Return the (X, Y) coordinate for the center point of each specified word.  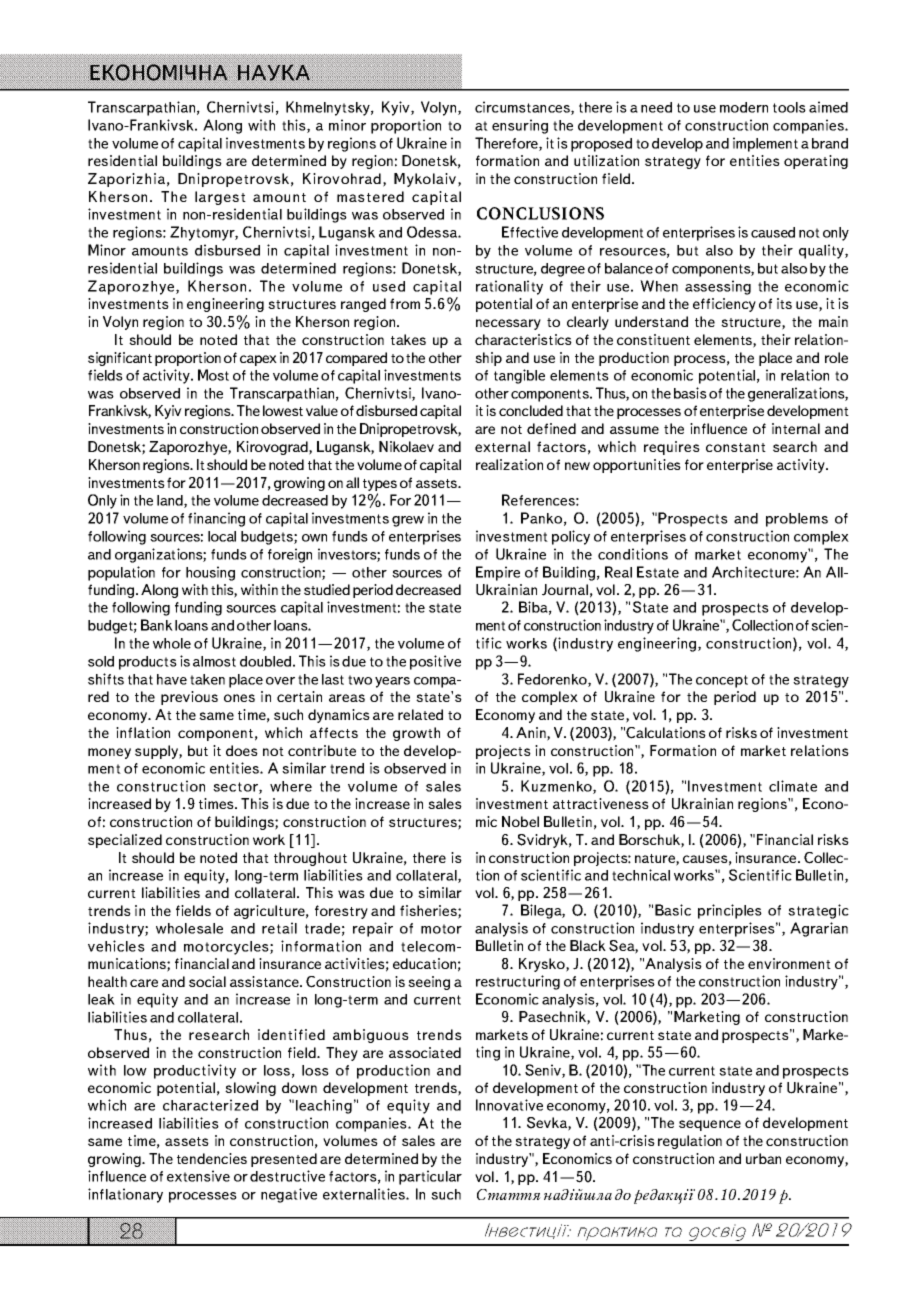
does (242, 750)
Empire (498, 573)
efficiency (724, 305)
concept (722, 681)
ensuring (520, 126)
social (207, 981)
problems (797, 520)
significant (120, 359)
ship (488, 359)
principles (730, 911)
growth (416, 734)
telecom (429, 946)
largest (220, 198)
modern (744, 107)
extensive (198, 1176)
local (222, 536)
